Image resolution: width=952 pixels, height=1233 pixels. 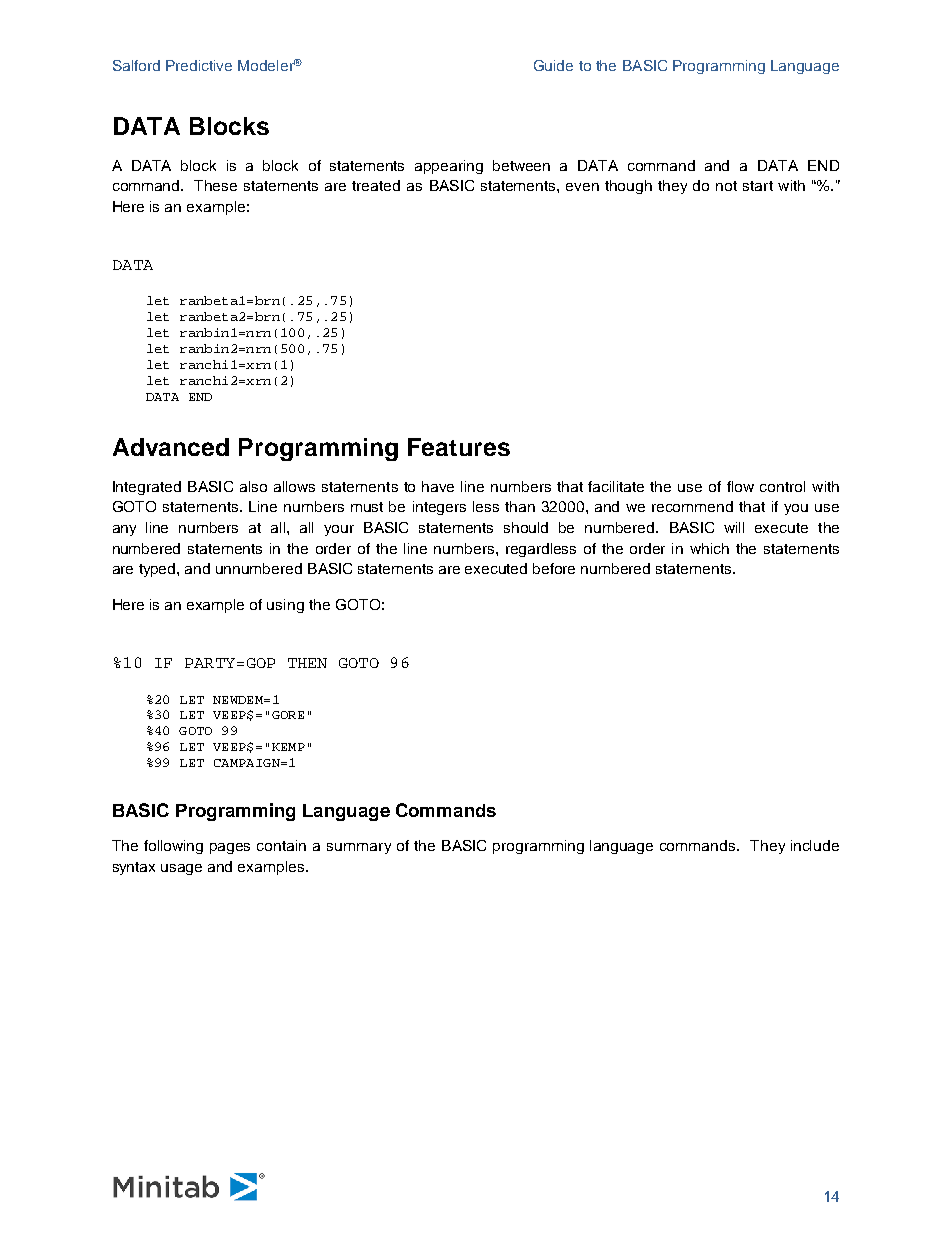 What do you see at coordinates (359, 848) in the page?
I see `summary` at bounding box center [359, 848].
